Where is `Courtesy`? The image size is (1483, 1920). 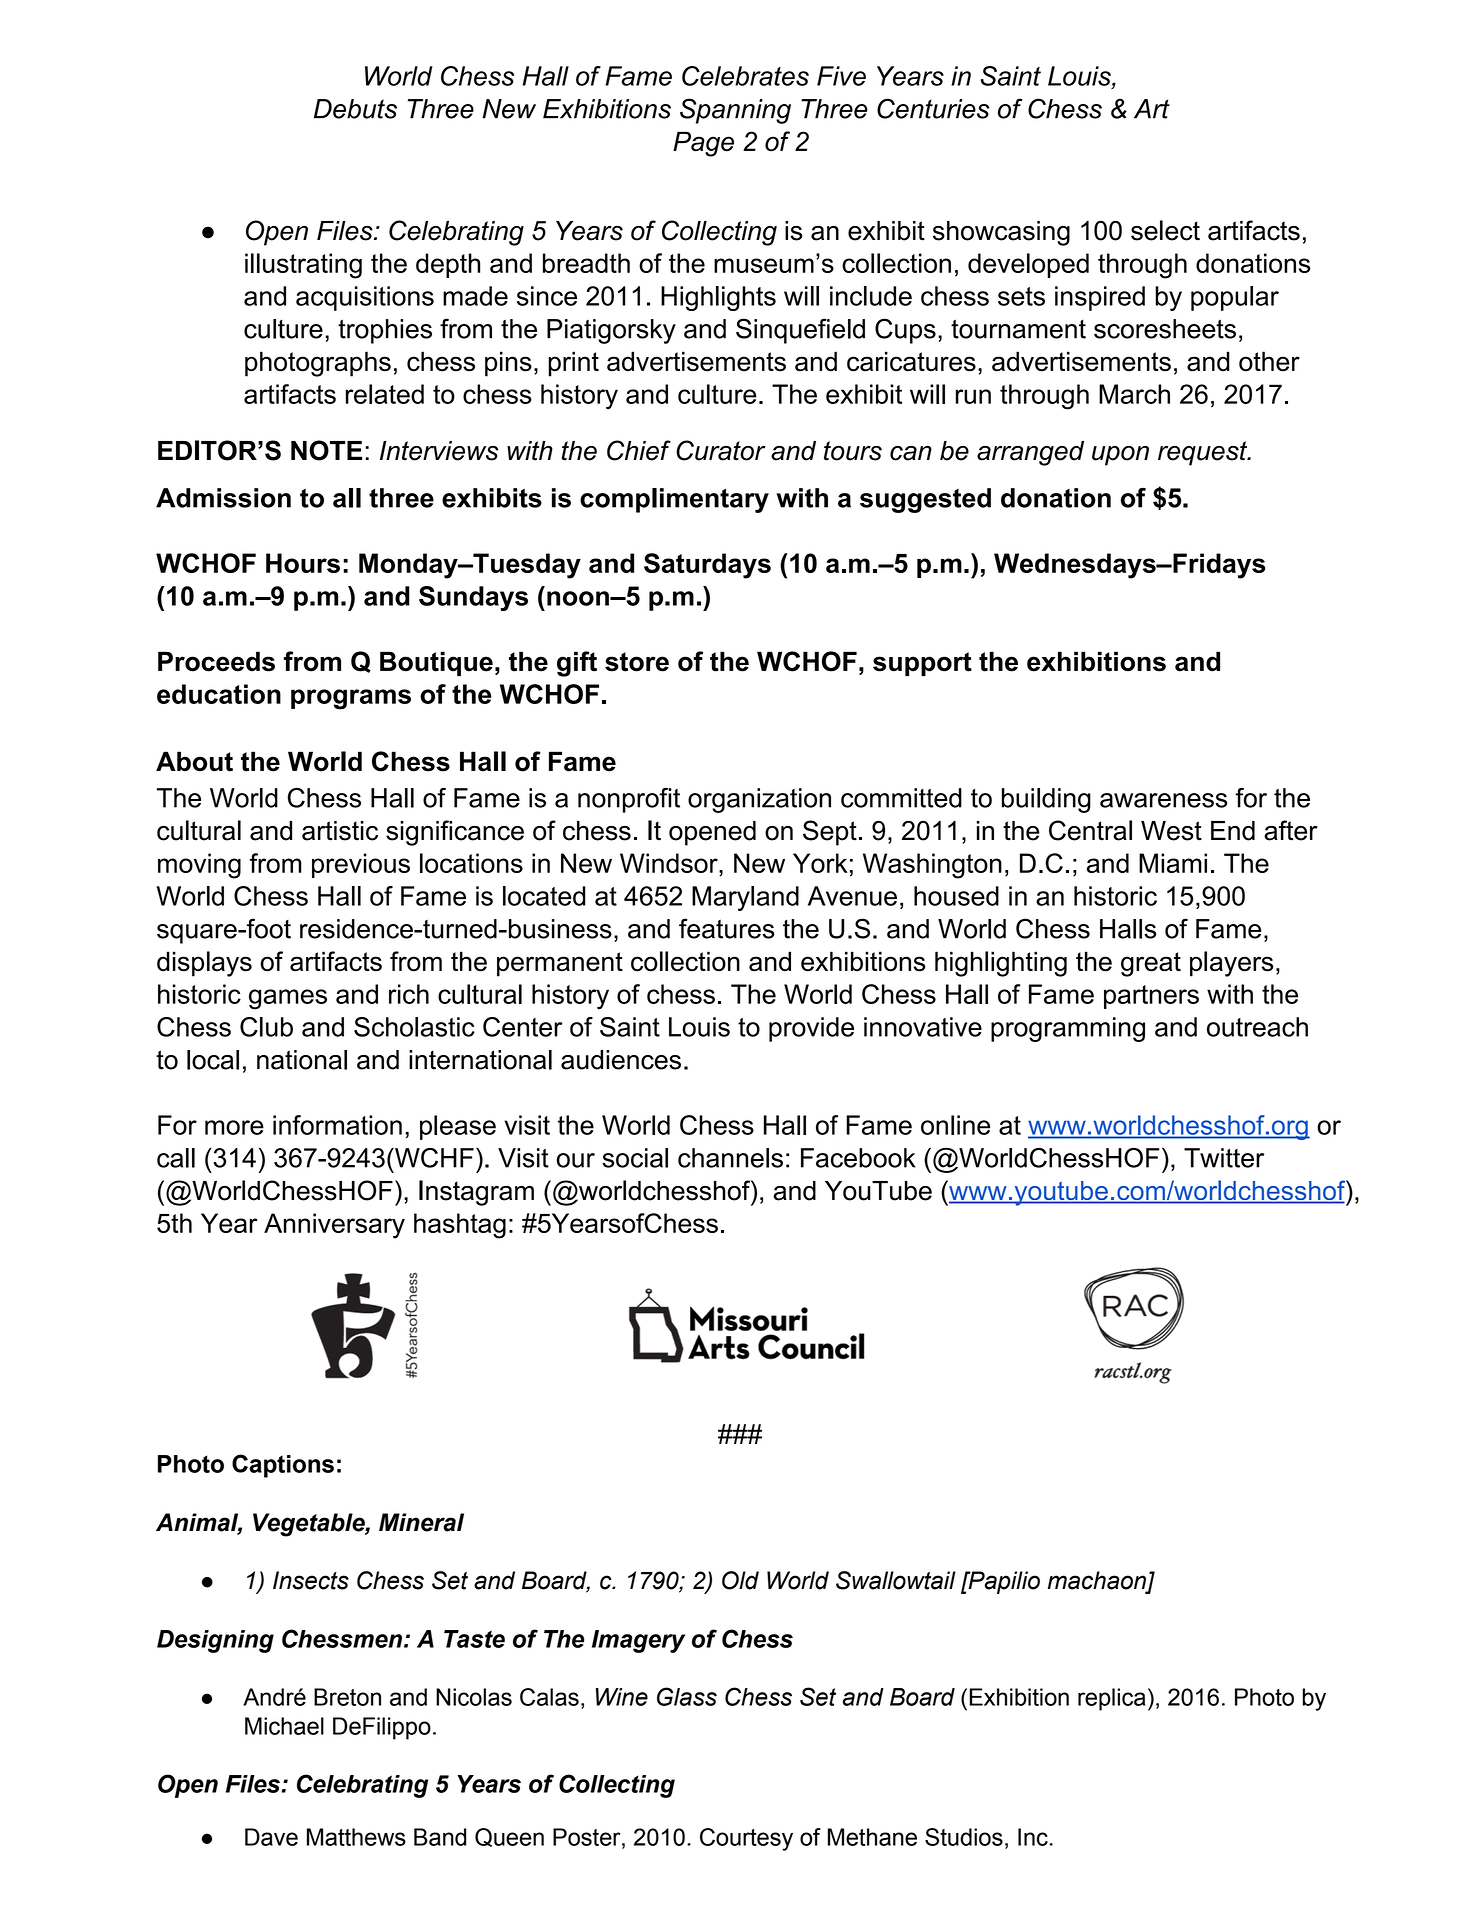
Courtesy is located at coordinates (746, 1839).
